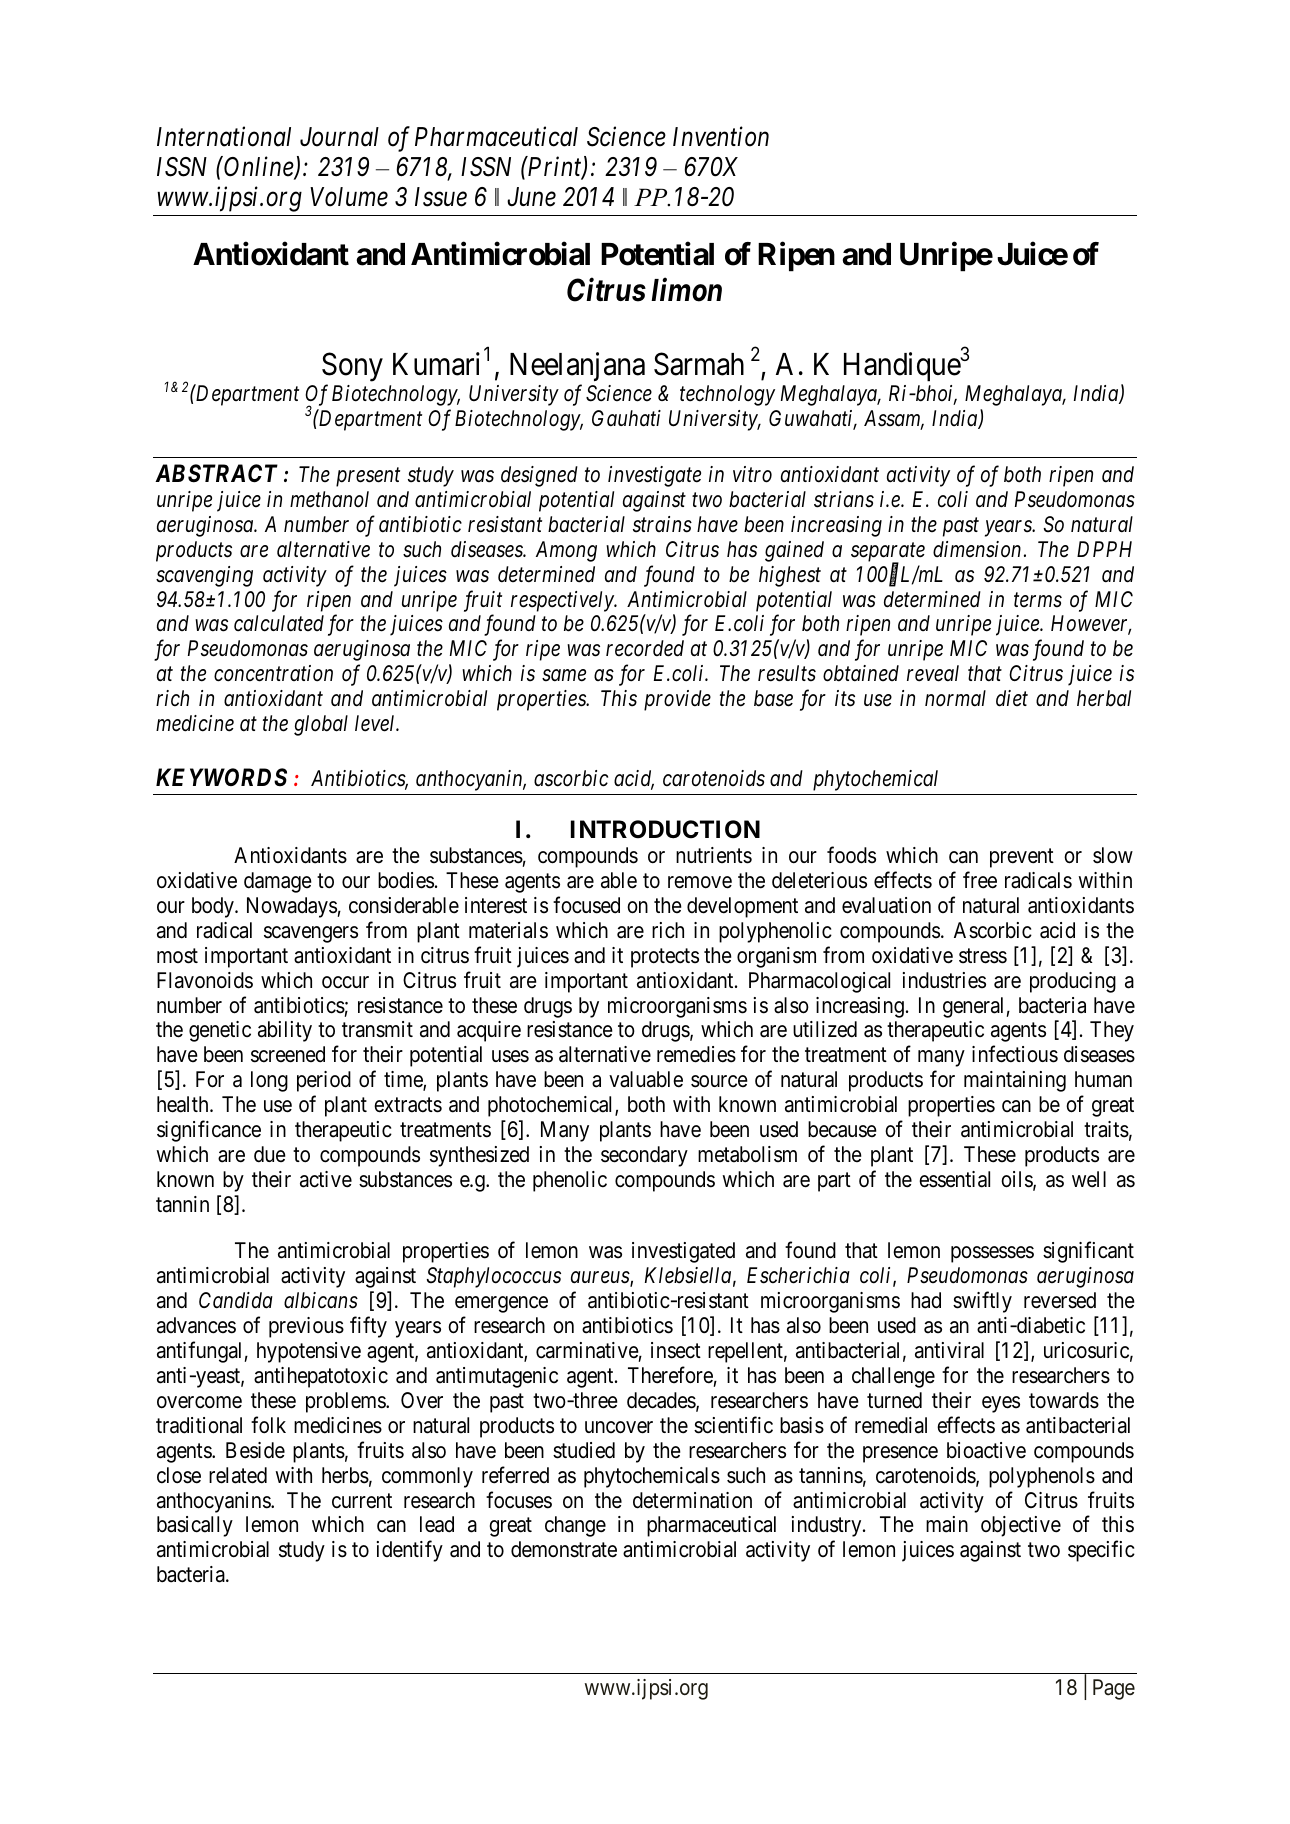 The width and height of the document is (1290, 1824). What do you see at coordinates (564, 1549) in the document?
I see `demonstrate` at bounding box center [564, 1549].
